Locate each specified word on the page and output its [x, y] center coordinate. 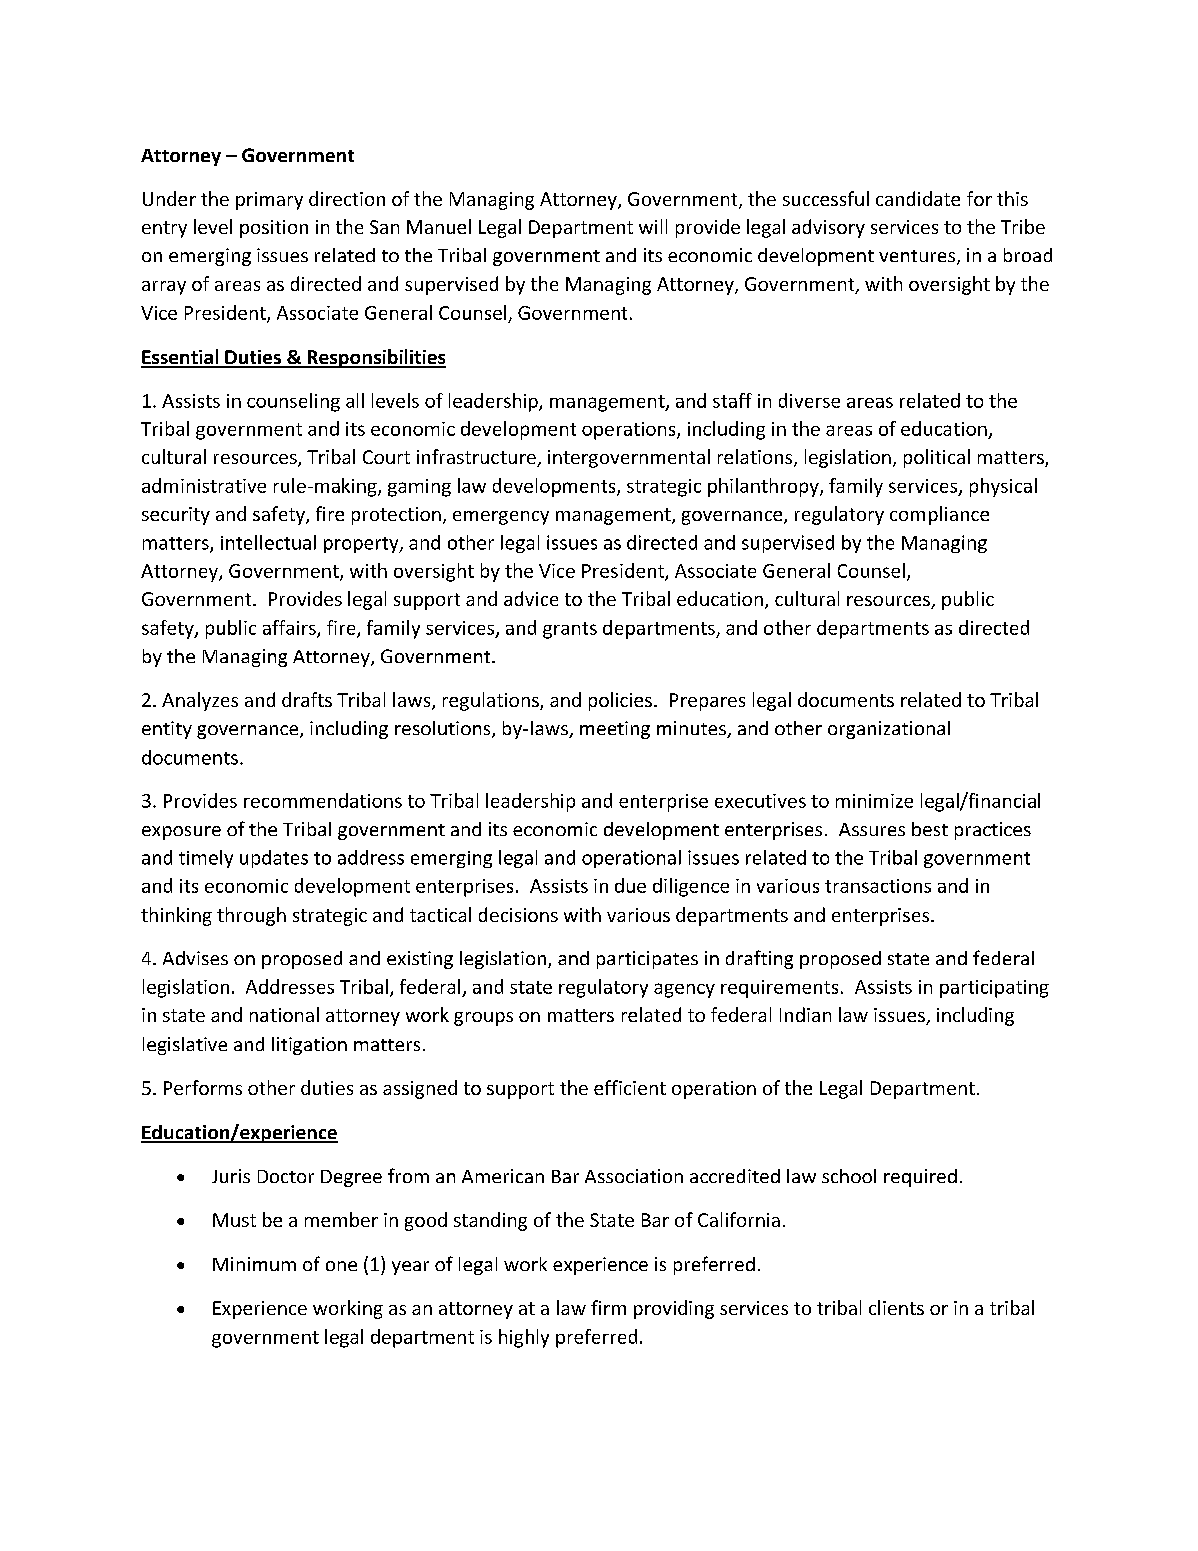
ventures [918, 257]
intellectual [268, 542]
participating [994, 989]
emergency [501, 518]
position [274, 229]
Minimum [254, 1264]
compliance [939, 515]
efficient [630, 1087]
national [284, 1014]
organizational [889, 730]
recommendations [323, 800]
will [653, 226]
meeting [615, 730]
